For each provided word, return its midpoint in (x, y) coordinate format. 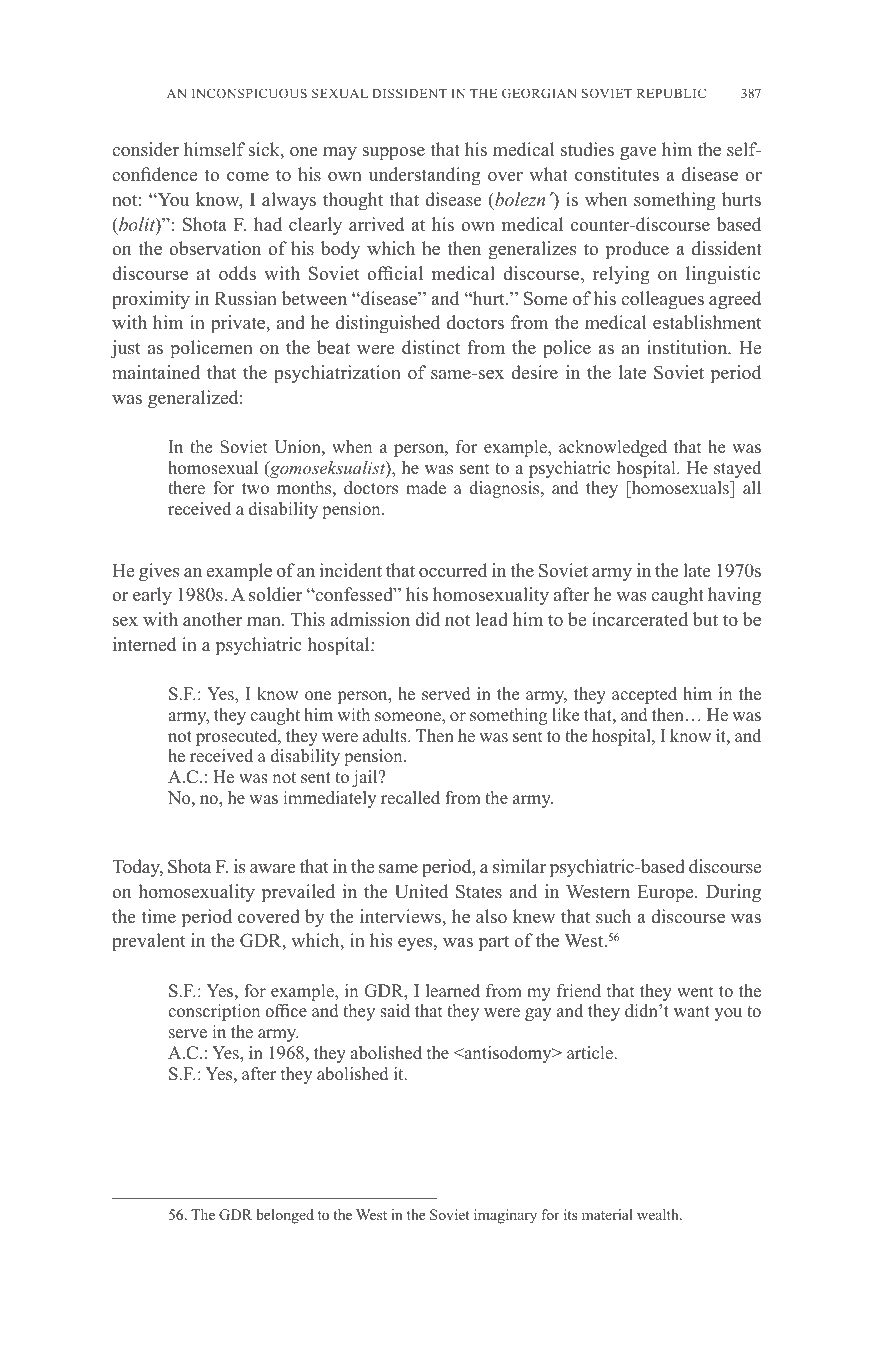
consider (145, 149)
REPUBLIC (671, 93)
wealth (659, 1214)
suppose (393, 154)
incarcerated (640, 619)
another (212, 619)
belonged (285, 1216)
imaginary (505, 1216)
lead (491, 619)
